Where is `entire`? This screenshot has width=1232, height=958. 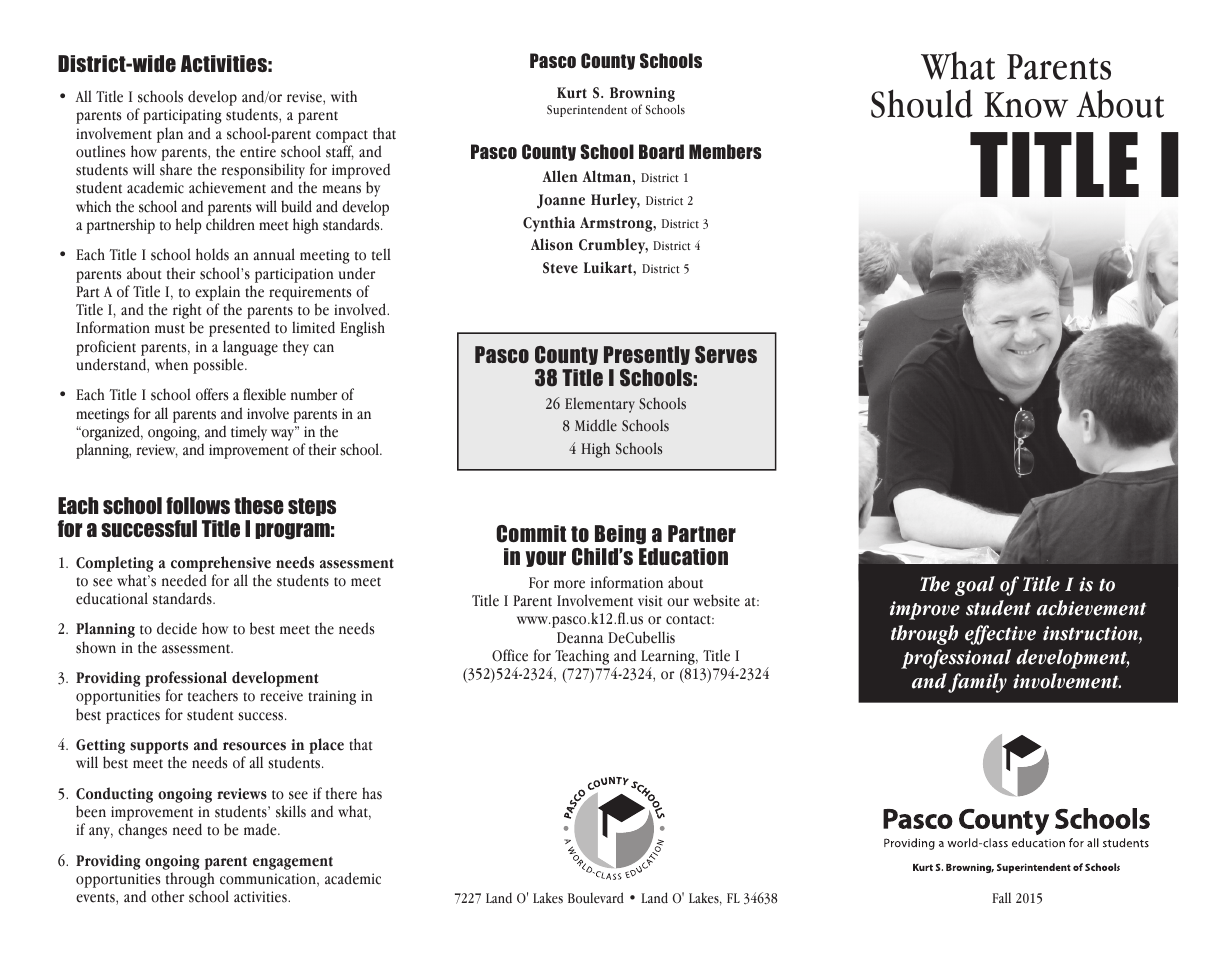 entire is located at coordinates (258, 152).
